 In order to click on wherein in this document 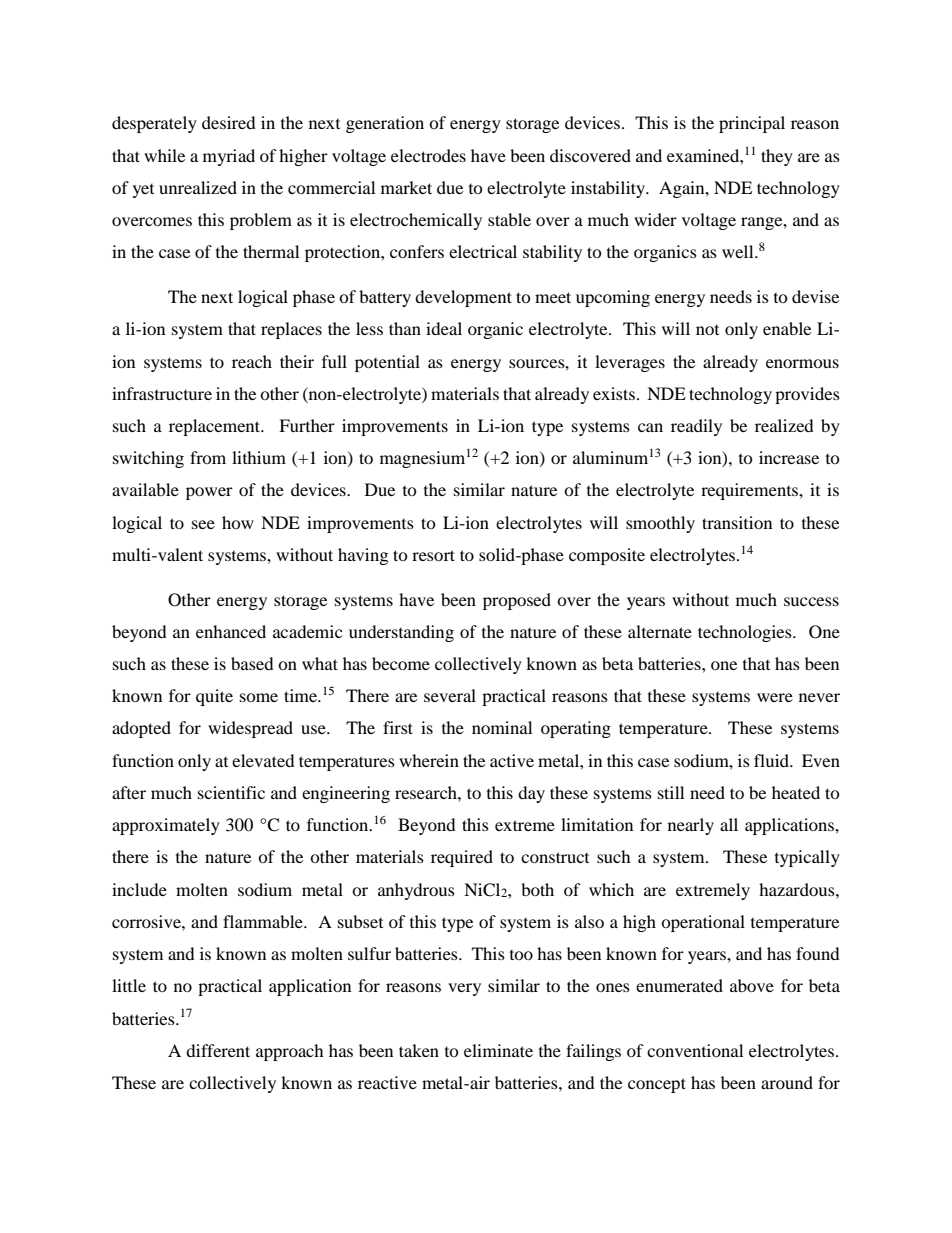, I will do `click(429, 760)`.
